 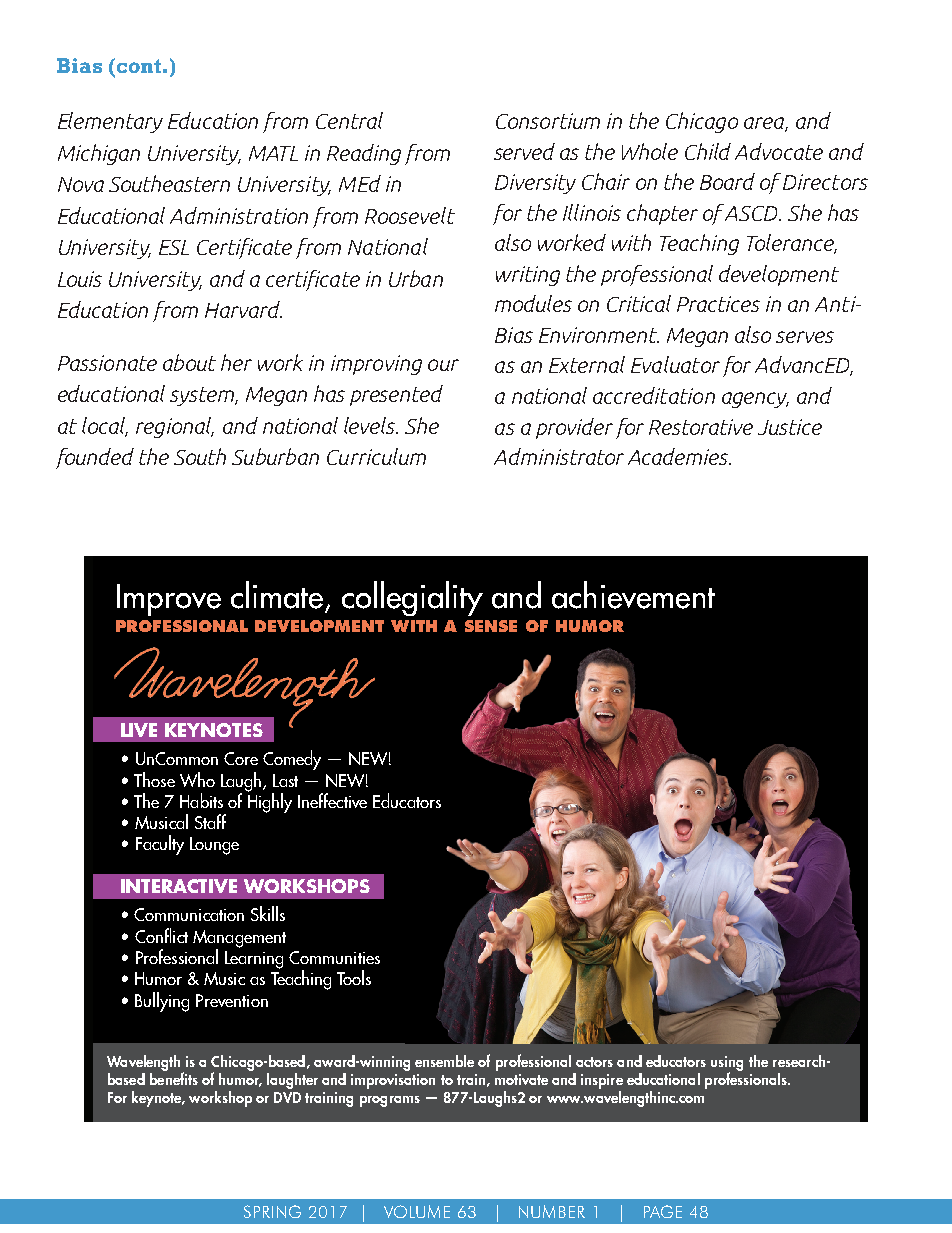 What do you see at coordinates (491, 626) in the page?
I see `SENSE` at bounding box center [491, 626].
